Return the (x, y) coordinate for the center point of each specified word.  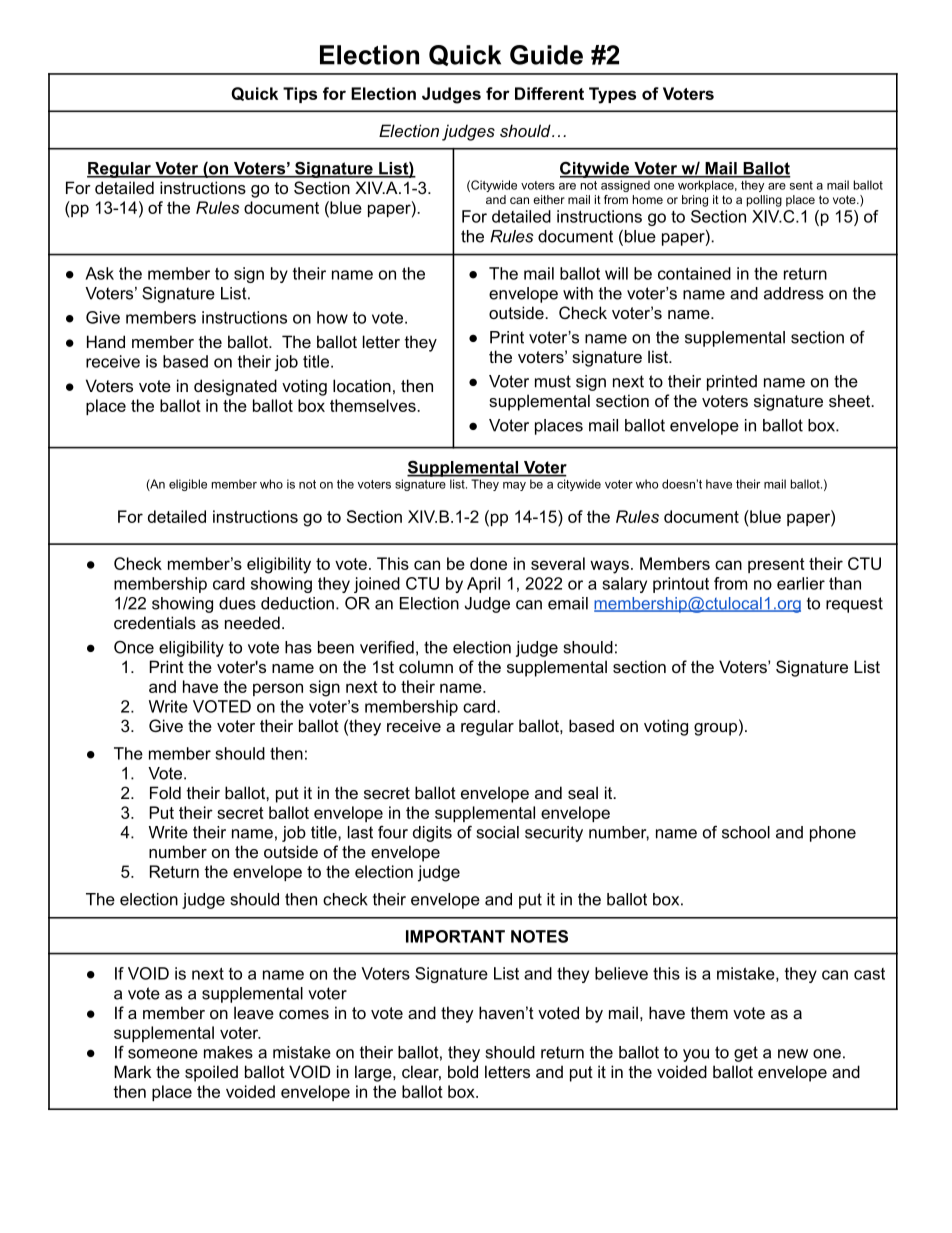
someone (163, 1054)
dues (237, 603)
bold (463, 1071)
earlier (801, 583)
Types (612, 95)
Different (549, 93)
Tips (300, 95)
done (488, 563)
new (793, 1054)
